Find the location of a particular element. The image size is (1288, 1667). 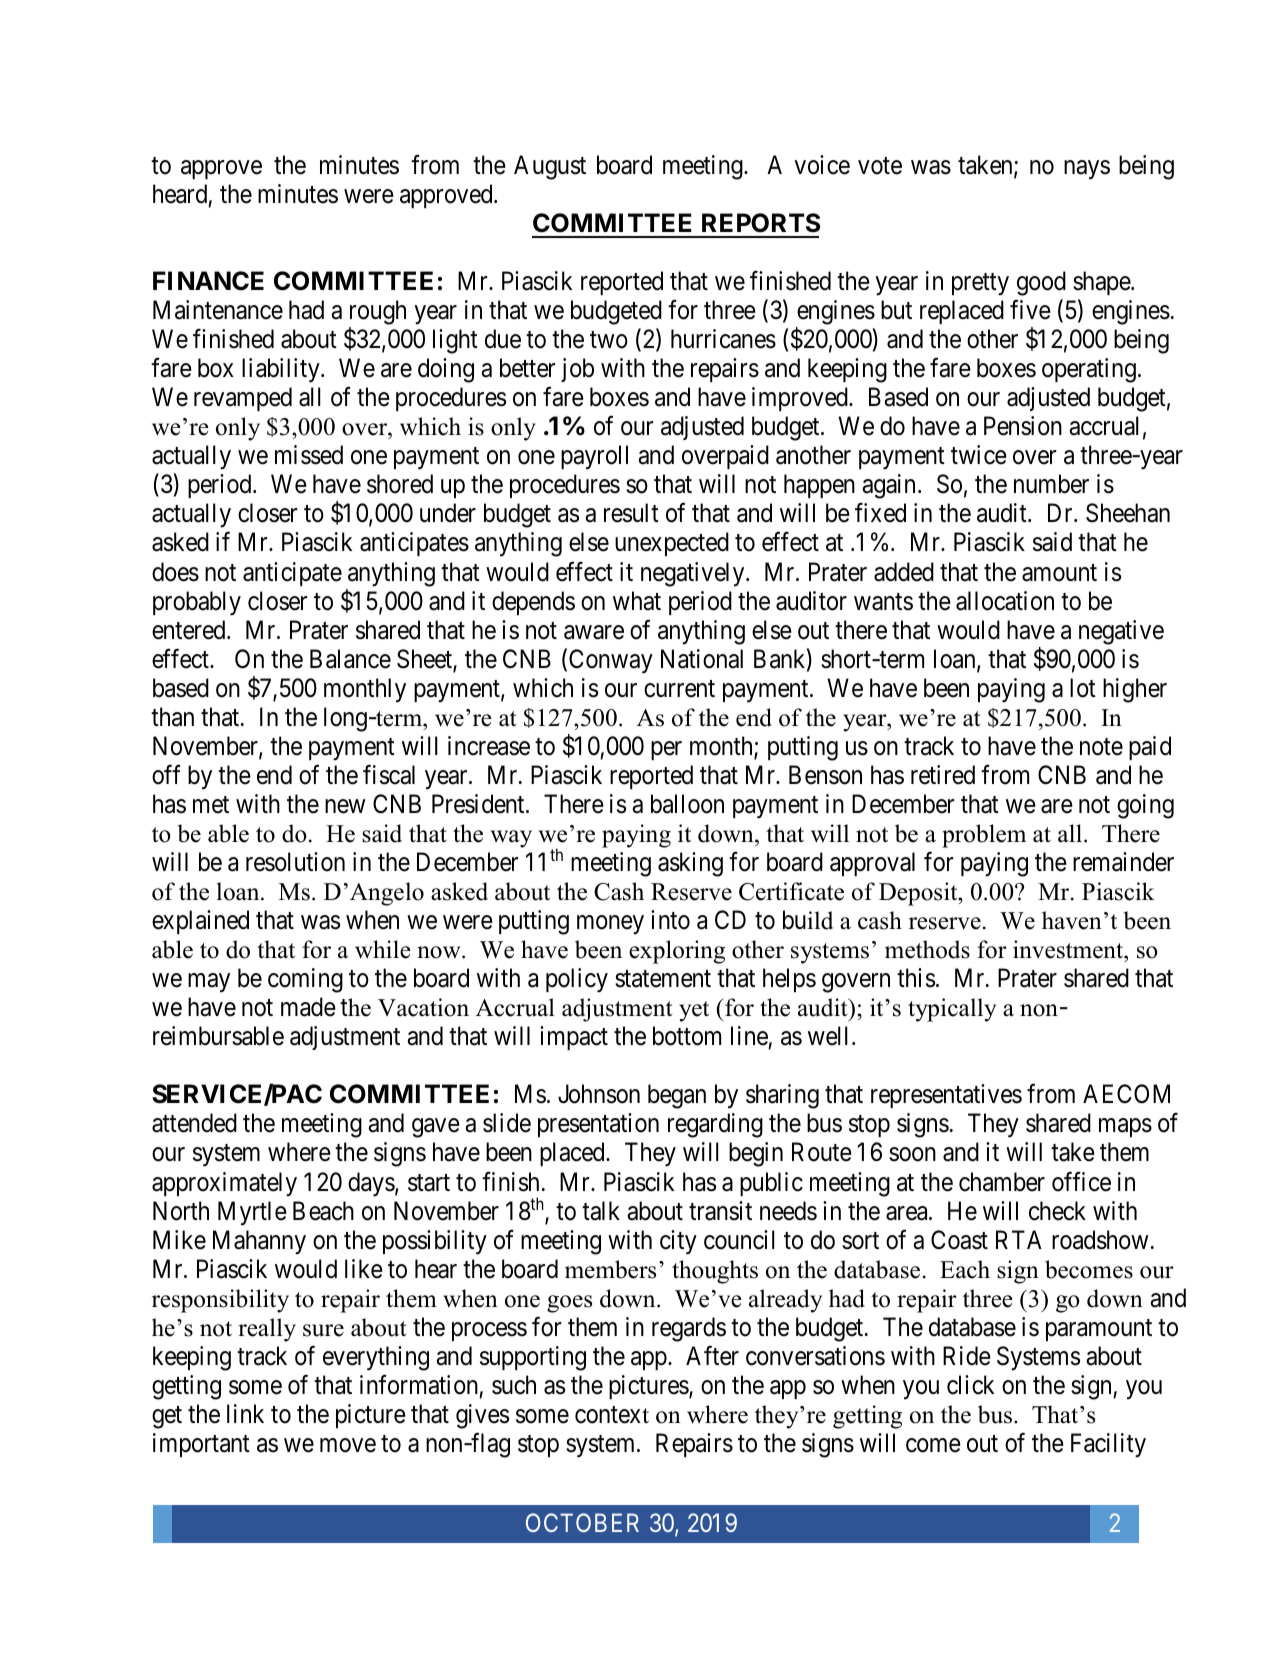

allocation is located at coordinates (1005, 601).
